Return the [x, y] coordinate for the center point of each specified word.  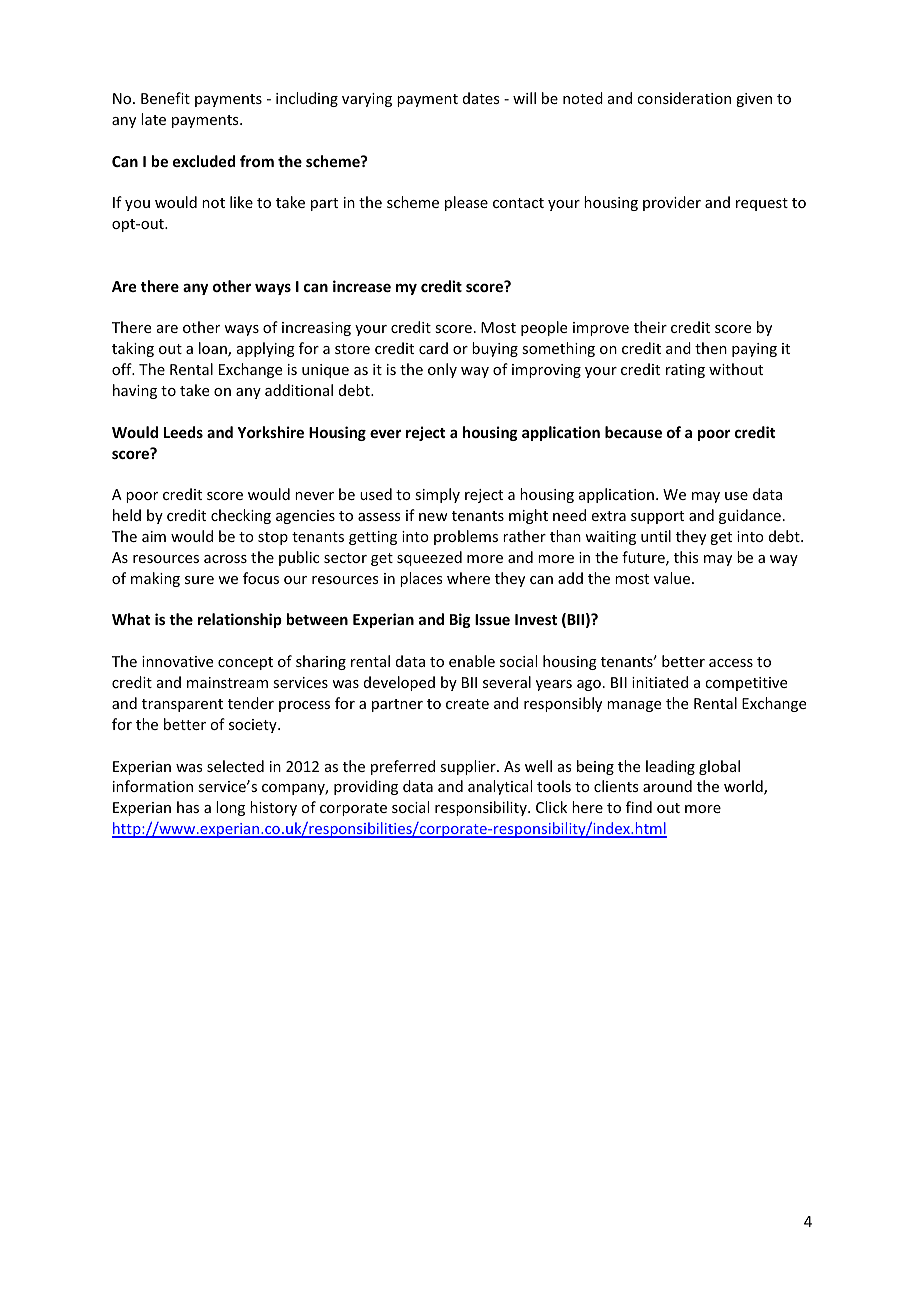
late [153, 119]
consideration [684, 98]
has [188, 807]
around [667, 786]
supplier [469, 767]
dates [481, 98]
